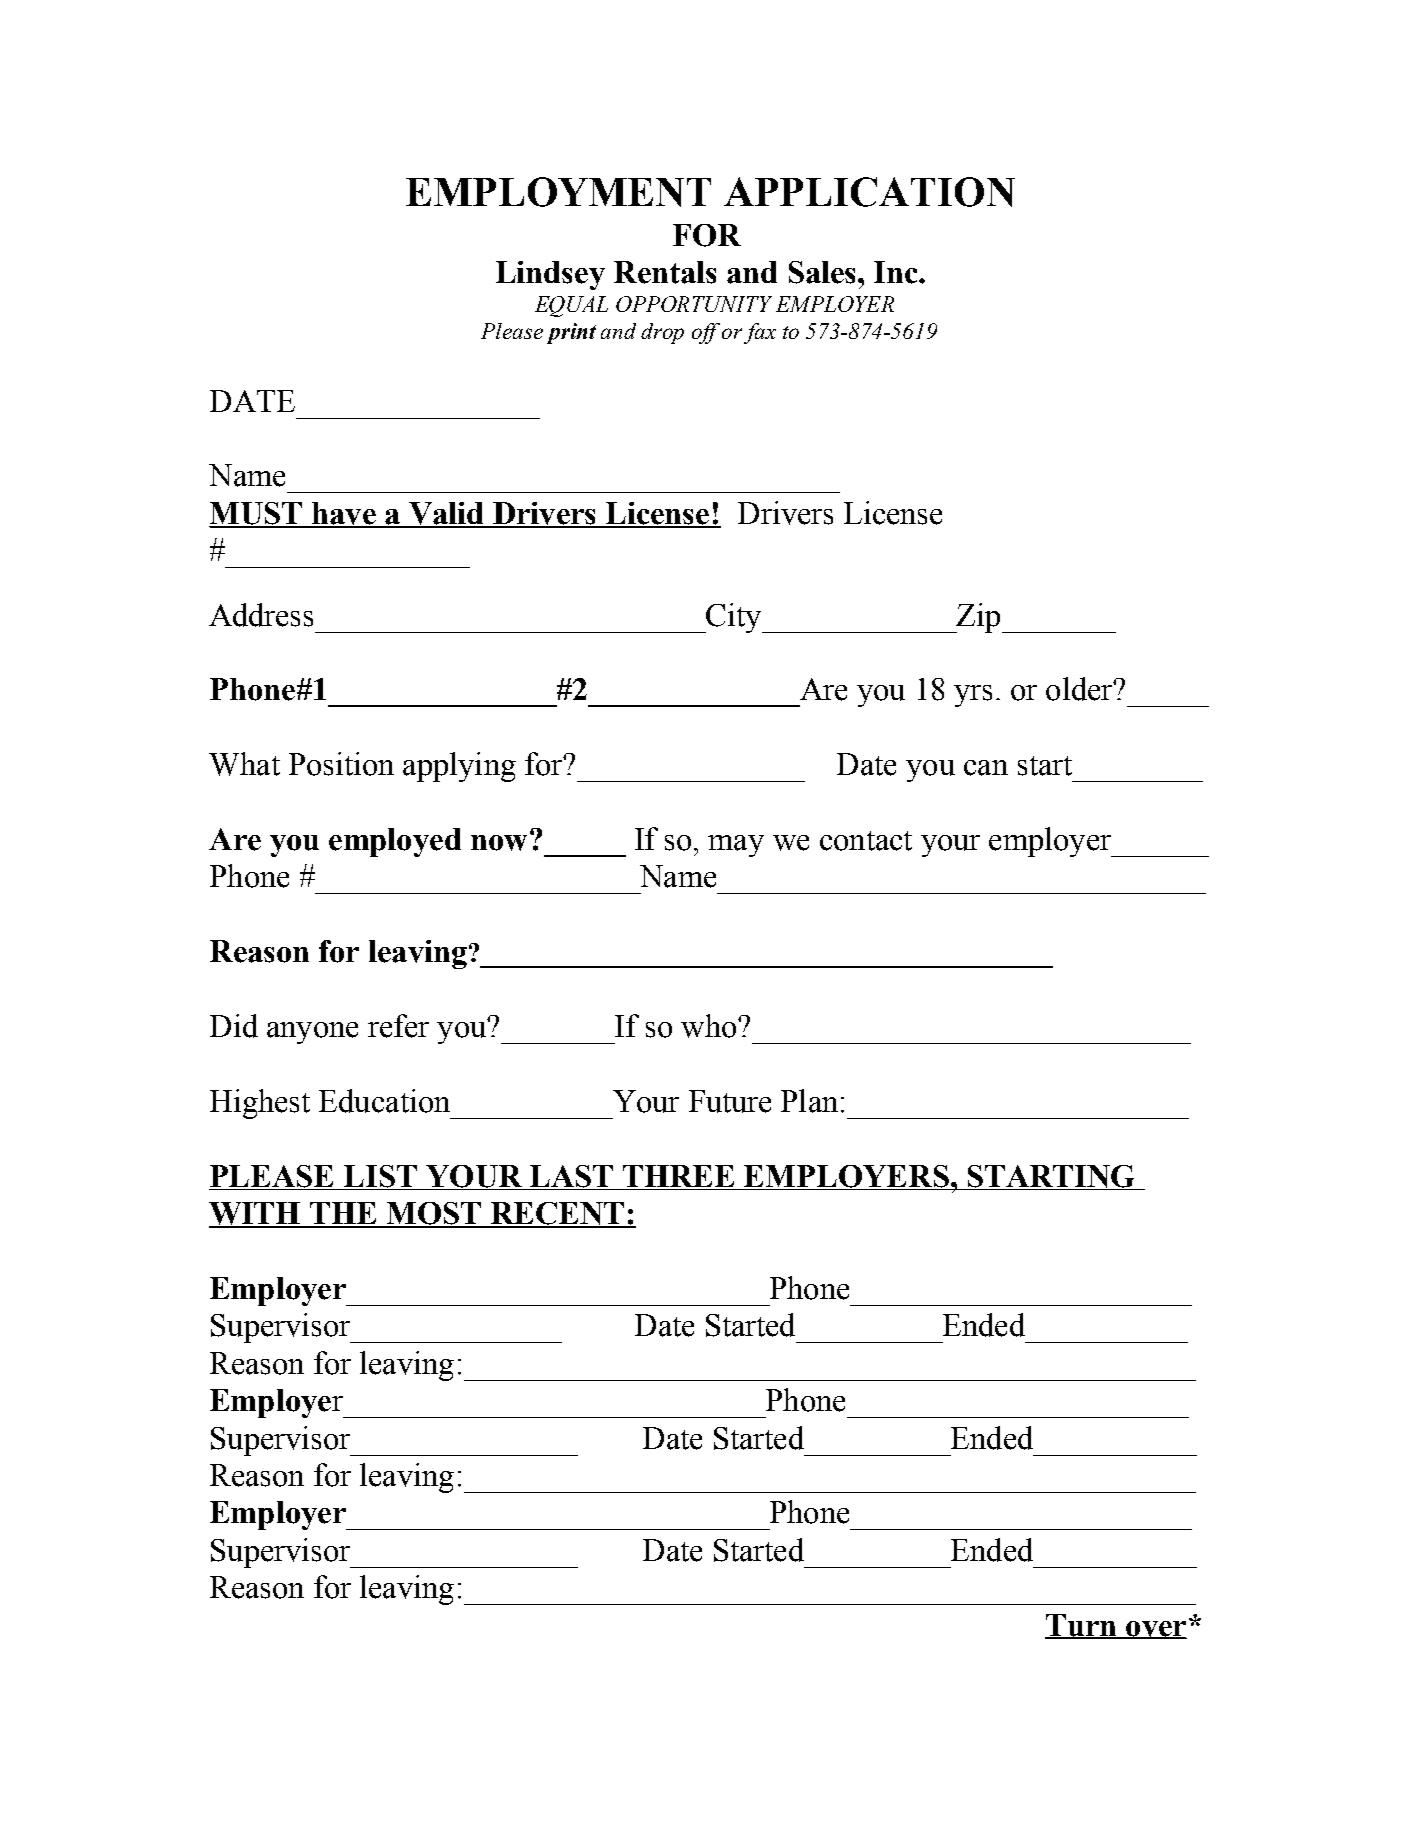 The image size is (1421, 1840). What do you see at coordinates (736, 846) in the screenshot?
I see `may` at bounding box center [736, 846].
